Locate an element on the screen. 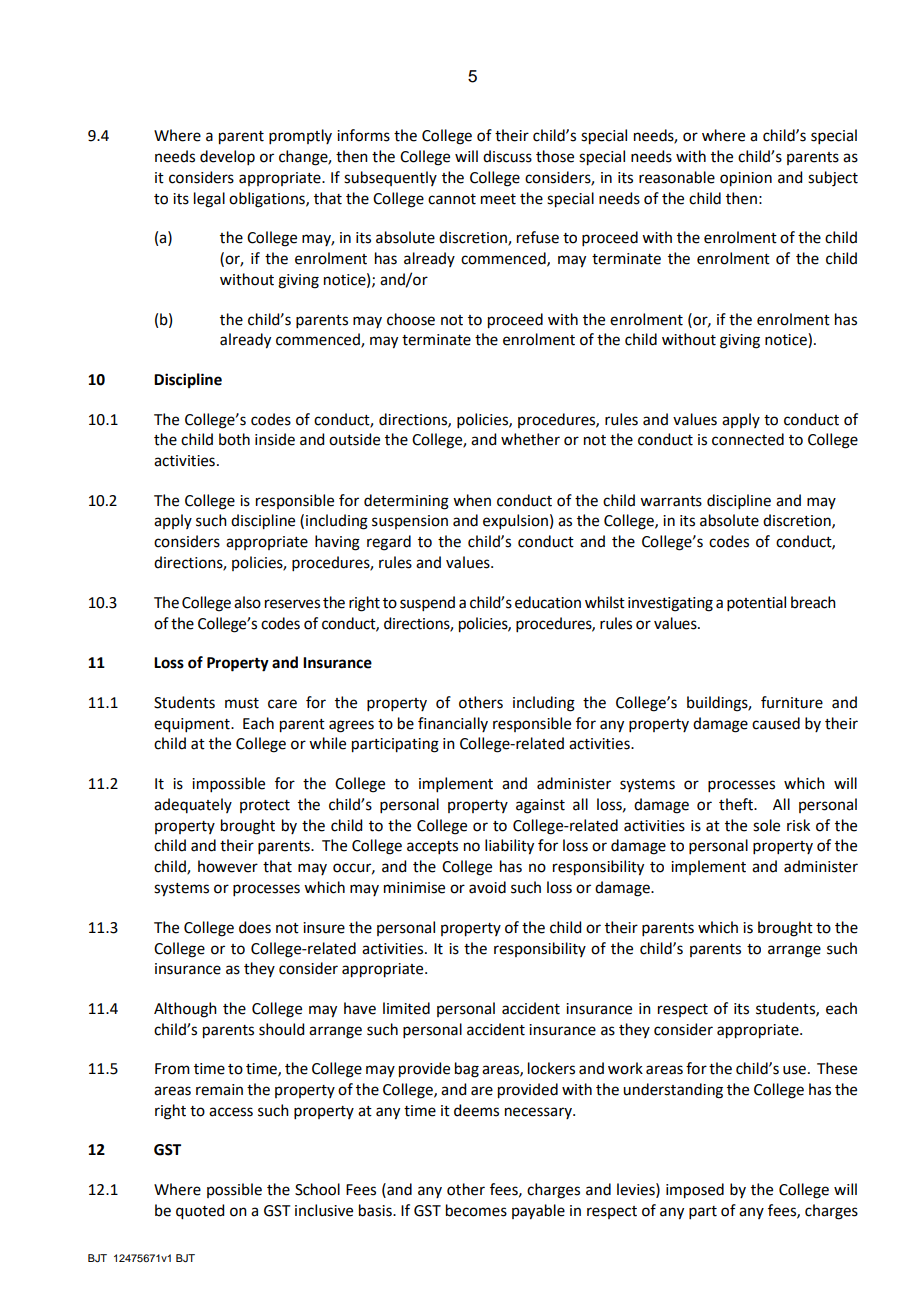 This screenshot has width=924, height=1308. opinion is located at coordinates (746, 179).
